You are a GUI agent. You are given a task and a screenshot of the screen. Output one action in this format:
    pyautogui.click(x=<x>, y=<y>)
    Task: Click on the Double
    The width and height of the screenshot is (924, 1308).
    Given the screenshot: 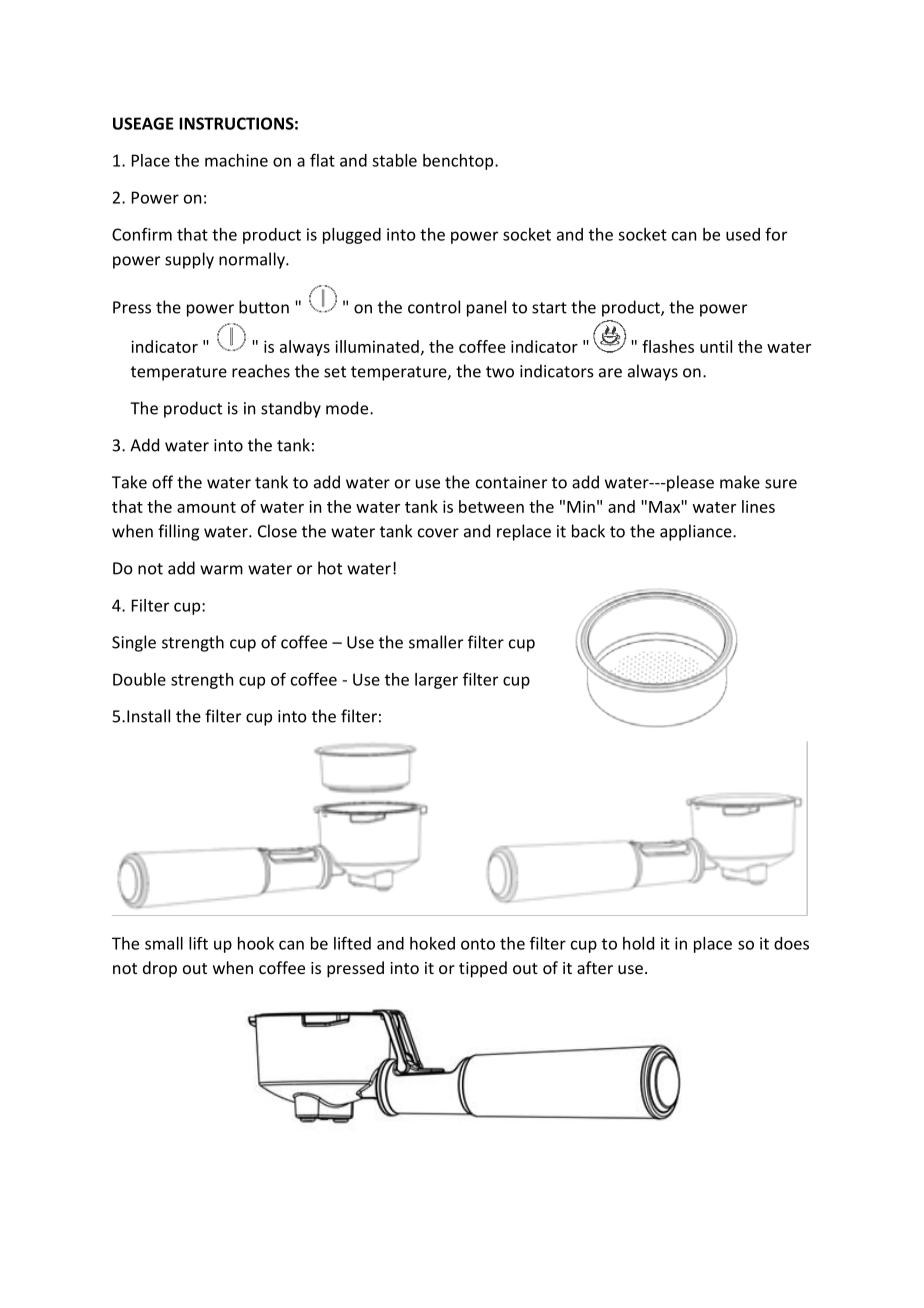 What is the action you would take?
    pyautogui.click(x=139, y=679)
